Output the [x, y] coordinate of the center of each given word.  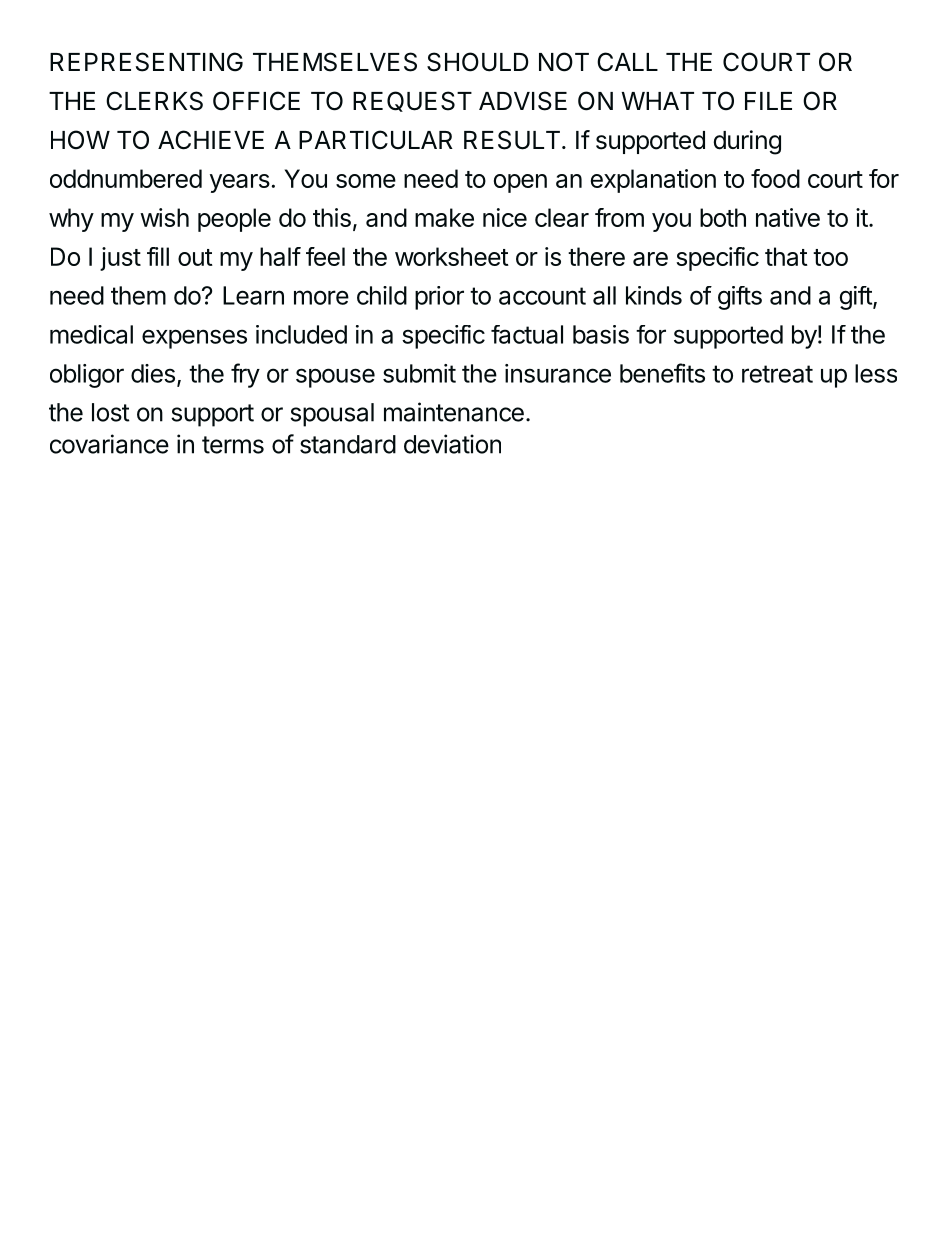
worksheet [452, 256]
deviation [452, 444]
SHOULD [478, 62]
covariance [109, 444]
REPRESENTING [146, 62]
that [786, 256]
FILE [768, 101]
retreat [777, 374]
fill [158, 256]
